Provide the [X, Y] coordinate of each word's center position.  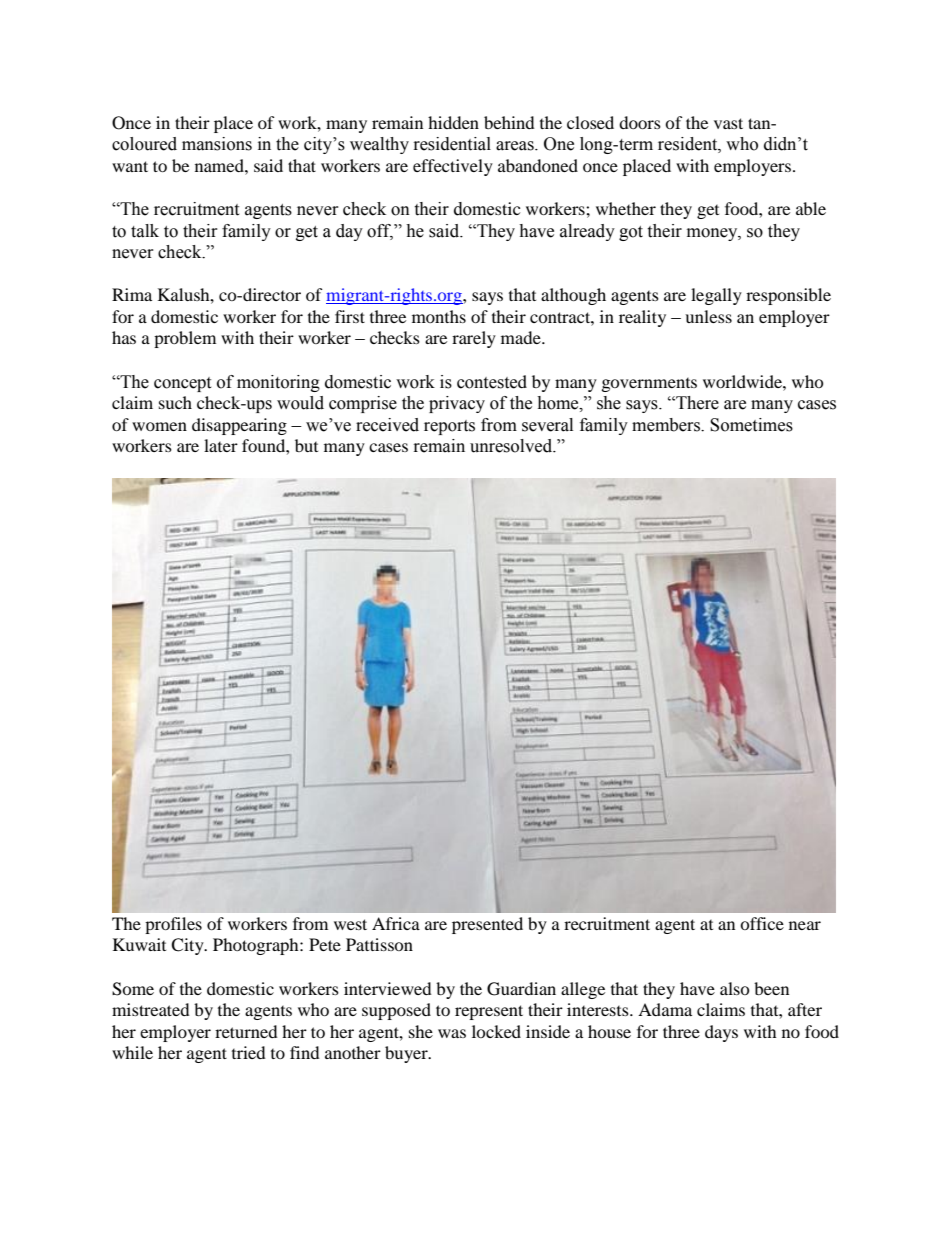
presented [487, 925]
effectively [453, 167]
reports [449, 427]
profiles [173, 925]
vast [728, 123]
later [221, 445]
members [667, 425]
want [130, 166]
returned [246, 1031]
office [762, 923]
